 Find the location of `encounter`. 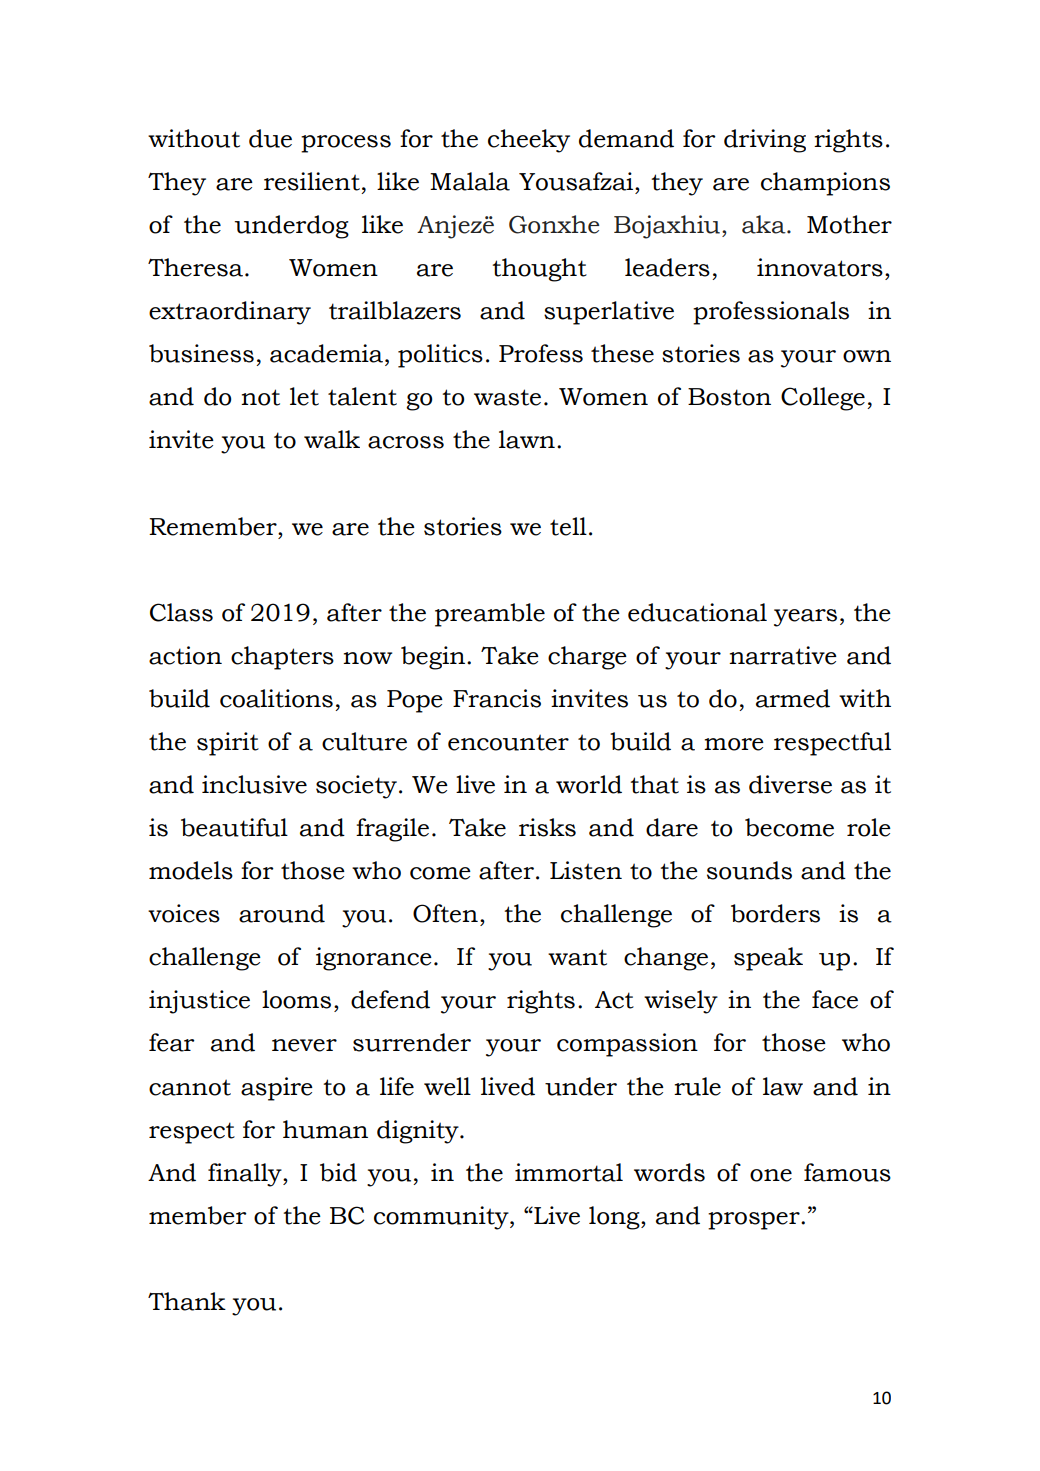

encounter is located at coordinates (508, 742).
